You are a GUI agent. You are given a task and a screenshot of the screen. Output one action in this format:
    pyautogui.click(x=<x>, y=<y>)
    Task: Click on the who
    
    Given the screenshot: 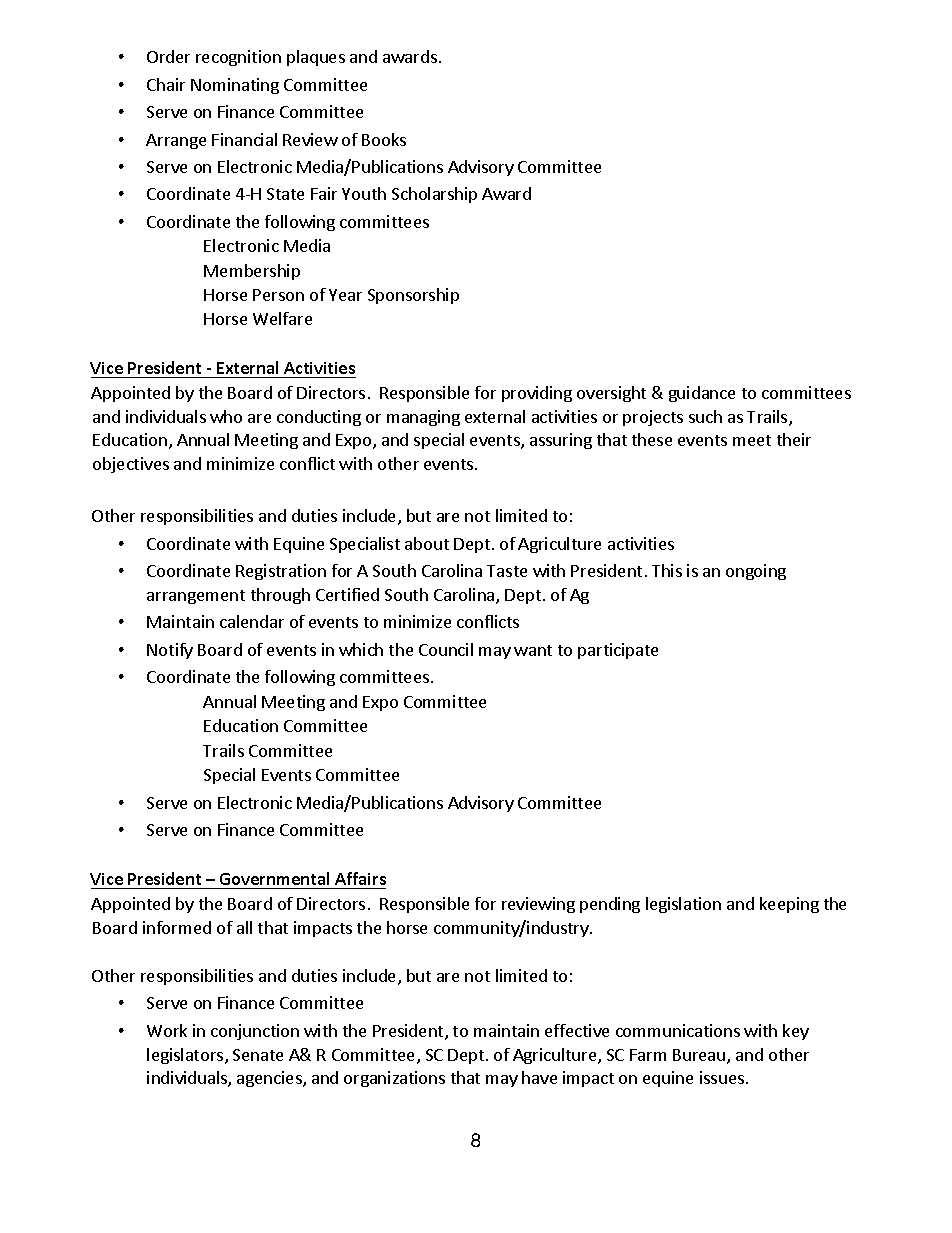 What is the action you would take?
    pyautogui.click(x=226, y=416)
